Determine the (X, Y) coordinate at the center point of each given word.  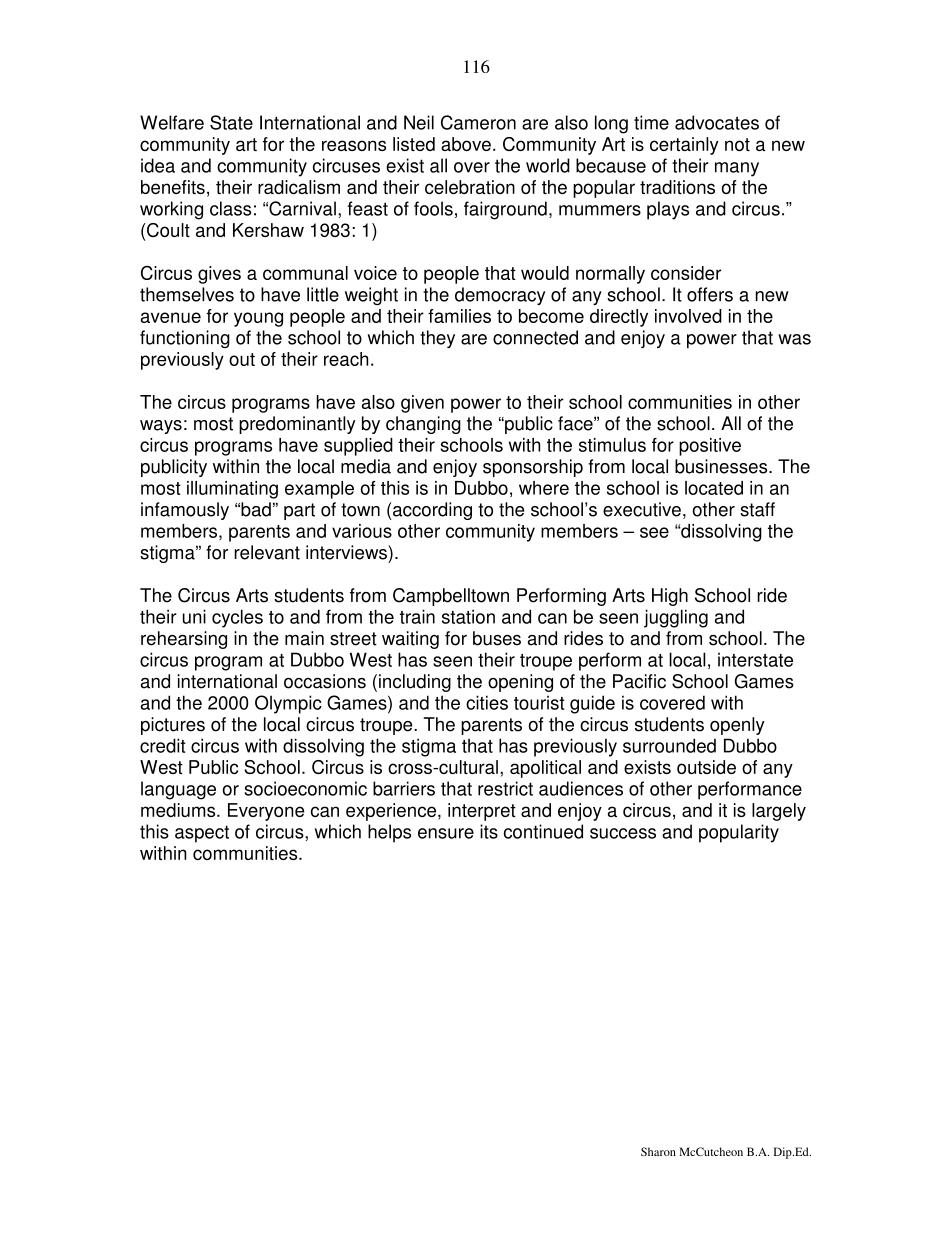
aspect (202, 834)
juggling (676, 618)
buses (497, 638)
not (737, 144)
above (466, 144)
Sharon (658, 1151)
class (230, 208)
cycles (237, 618)
